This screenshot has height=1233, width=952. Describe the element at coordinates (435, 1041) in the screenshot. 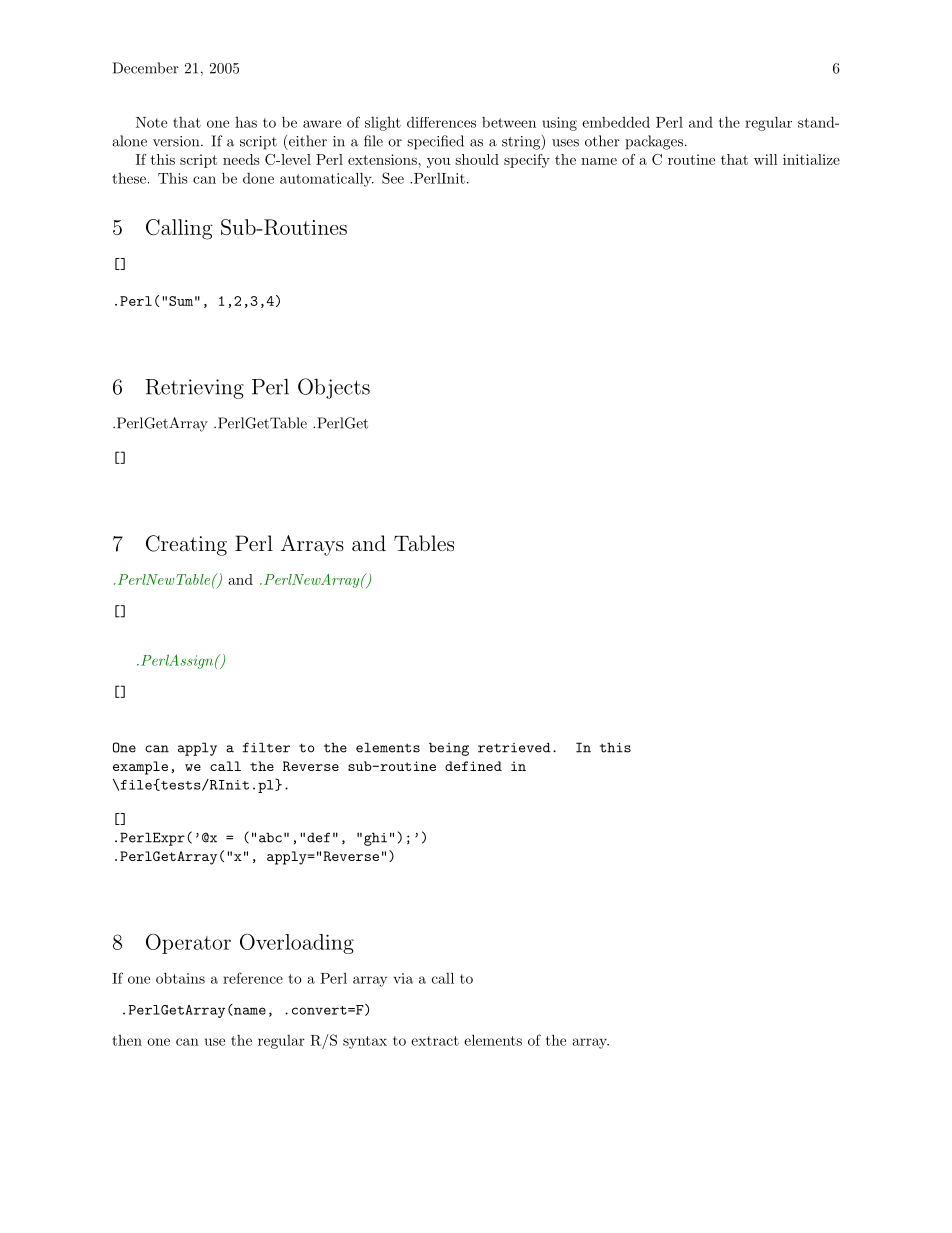

I see `extract` at that location.
